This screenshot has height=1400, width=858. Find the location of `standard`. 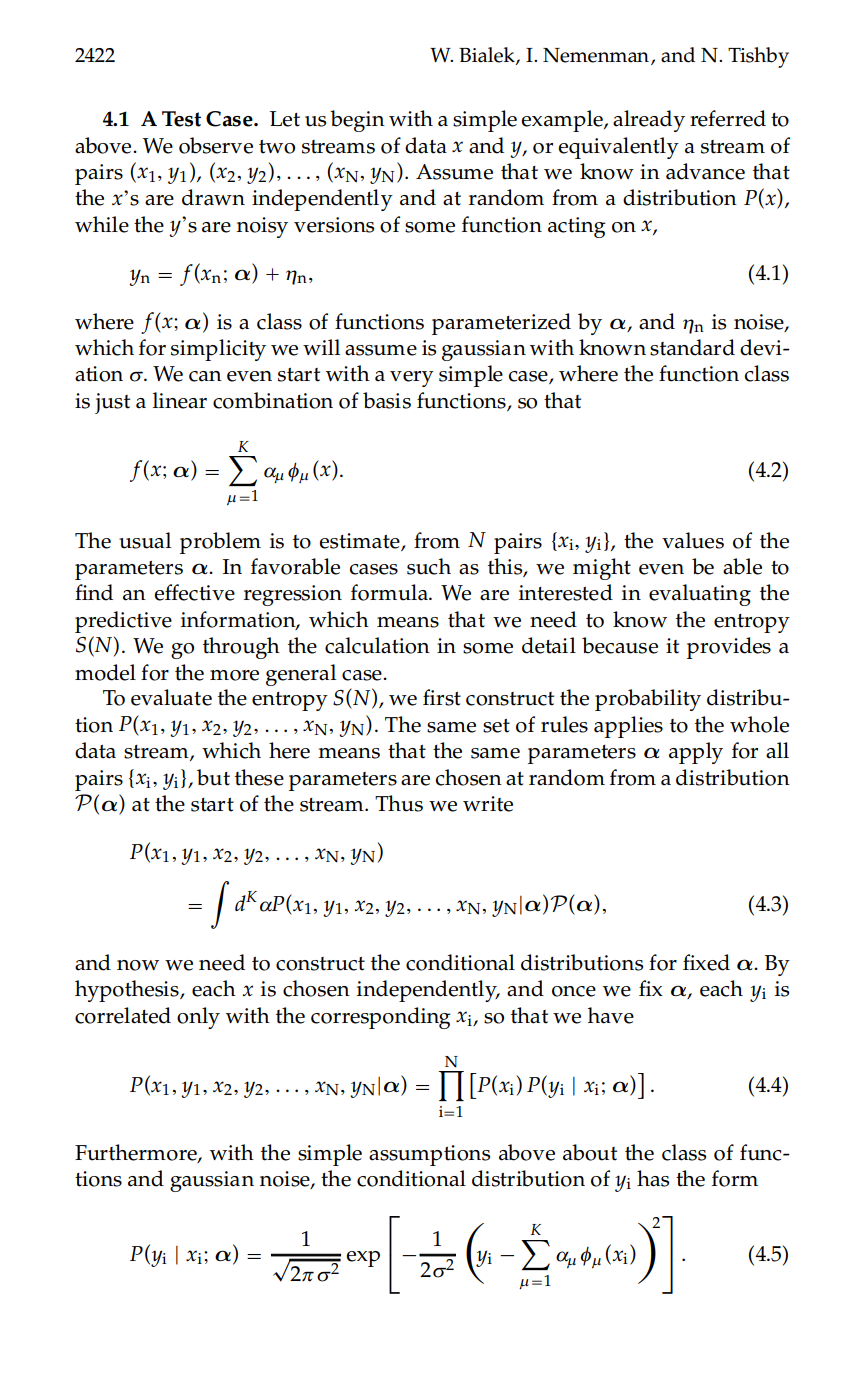

standard is located at coordinates (692, 347).
